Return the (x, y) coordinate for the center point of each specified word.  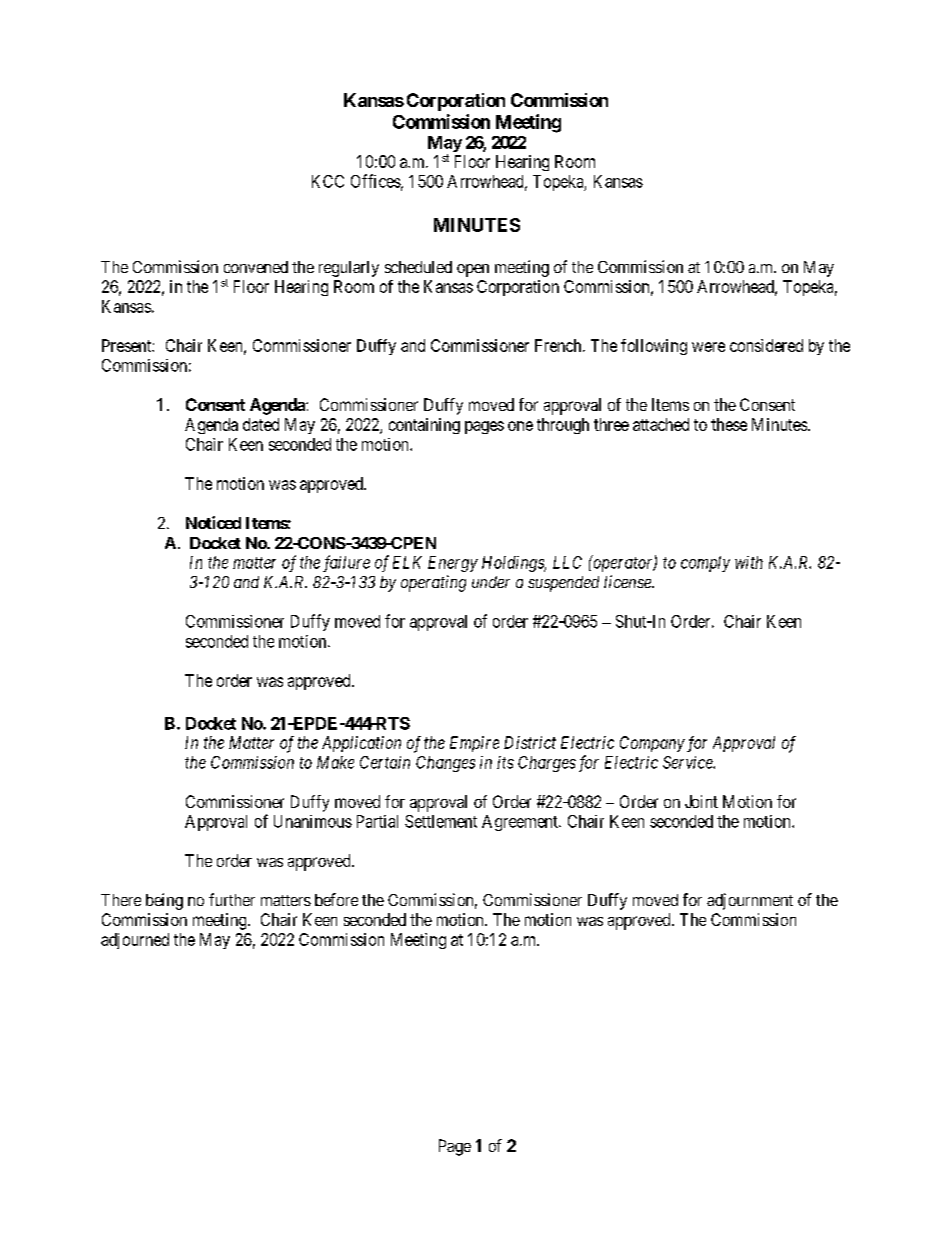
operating (433, 583)
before (336, 899)
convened (256, 267)
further (232, 899)
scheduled (418, 267)
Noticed (213, 522)
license (628, 581)
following (654, 347)
